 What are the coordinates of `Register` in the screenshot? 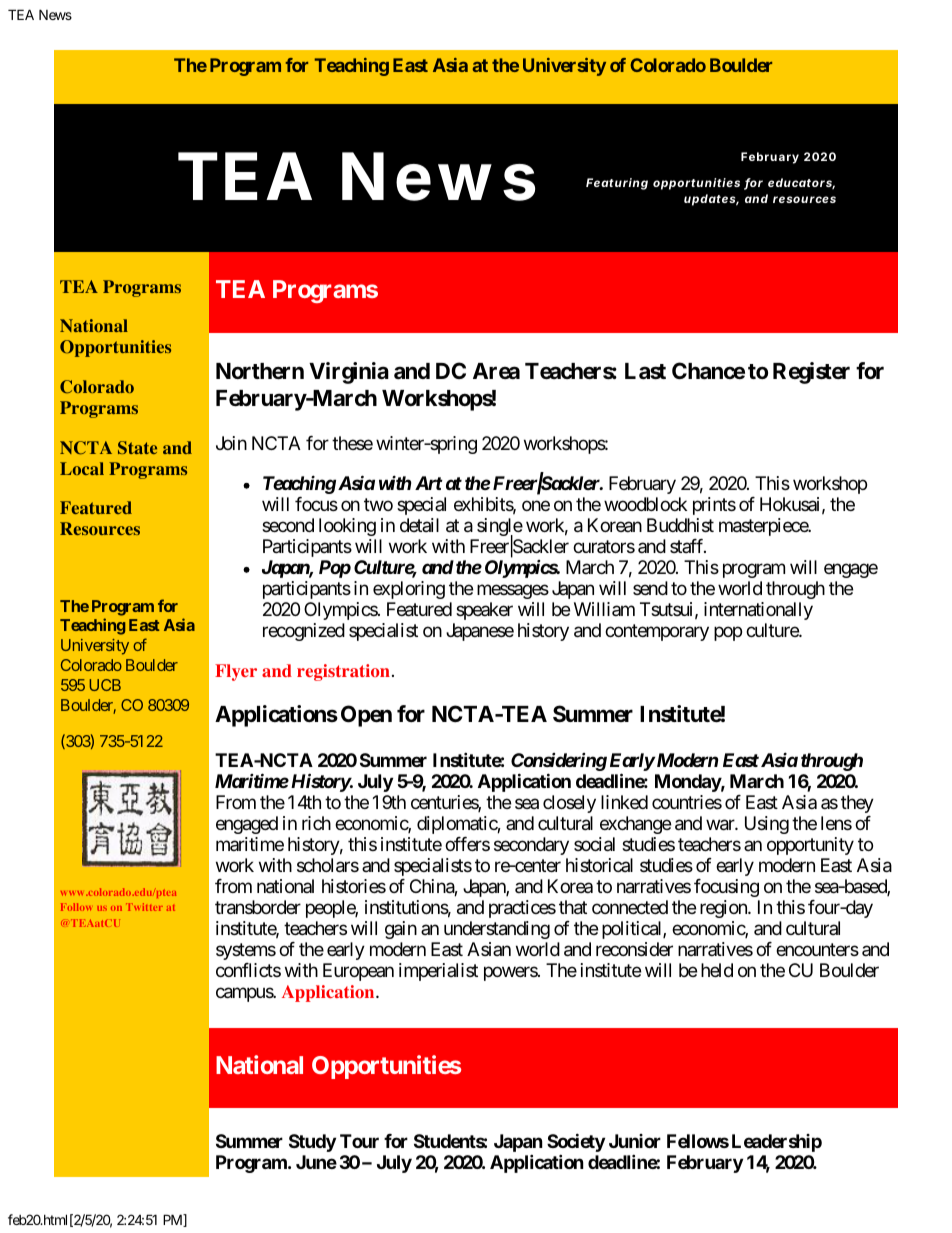 It's located at (811, 373).
